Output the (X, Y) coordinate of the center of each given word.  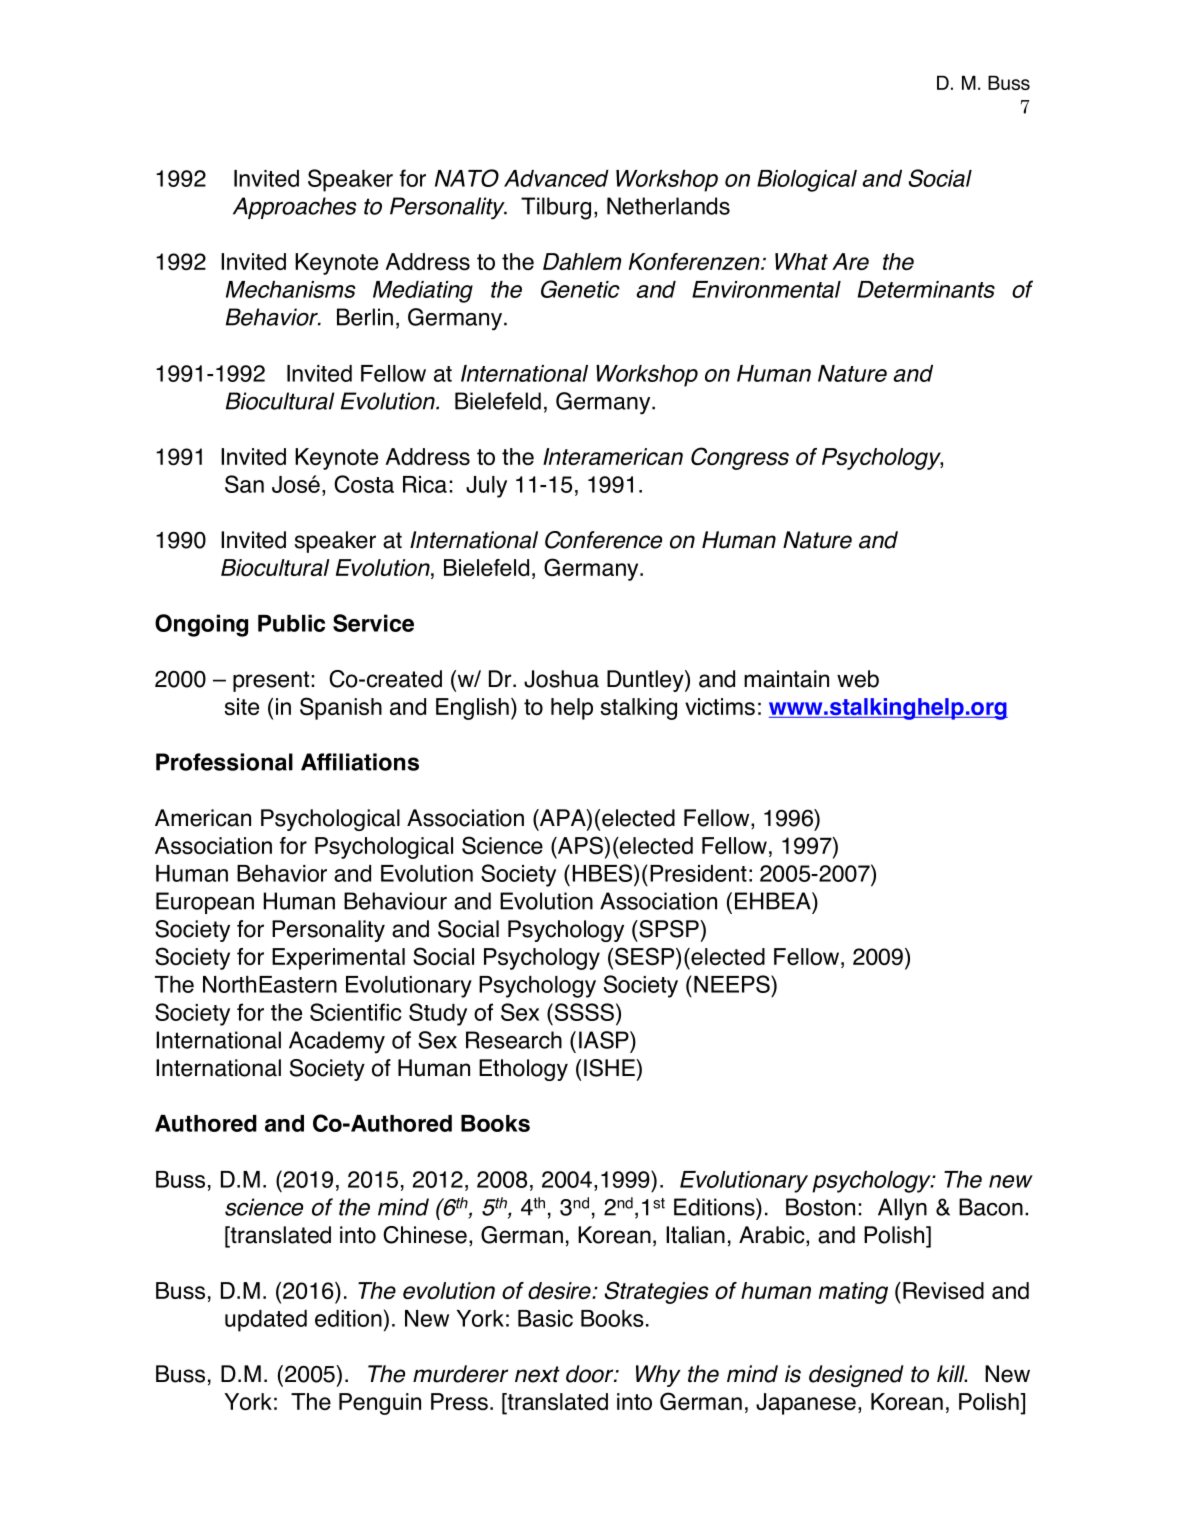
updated (266, 1321)
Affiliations (360, 762)
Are (850, 261)
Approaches (295, 208)
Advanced (556, 178)
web (858, 679)
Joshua (561, 679)
